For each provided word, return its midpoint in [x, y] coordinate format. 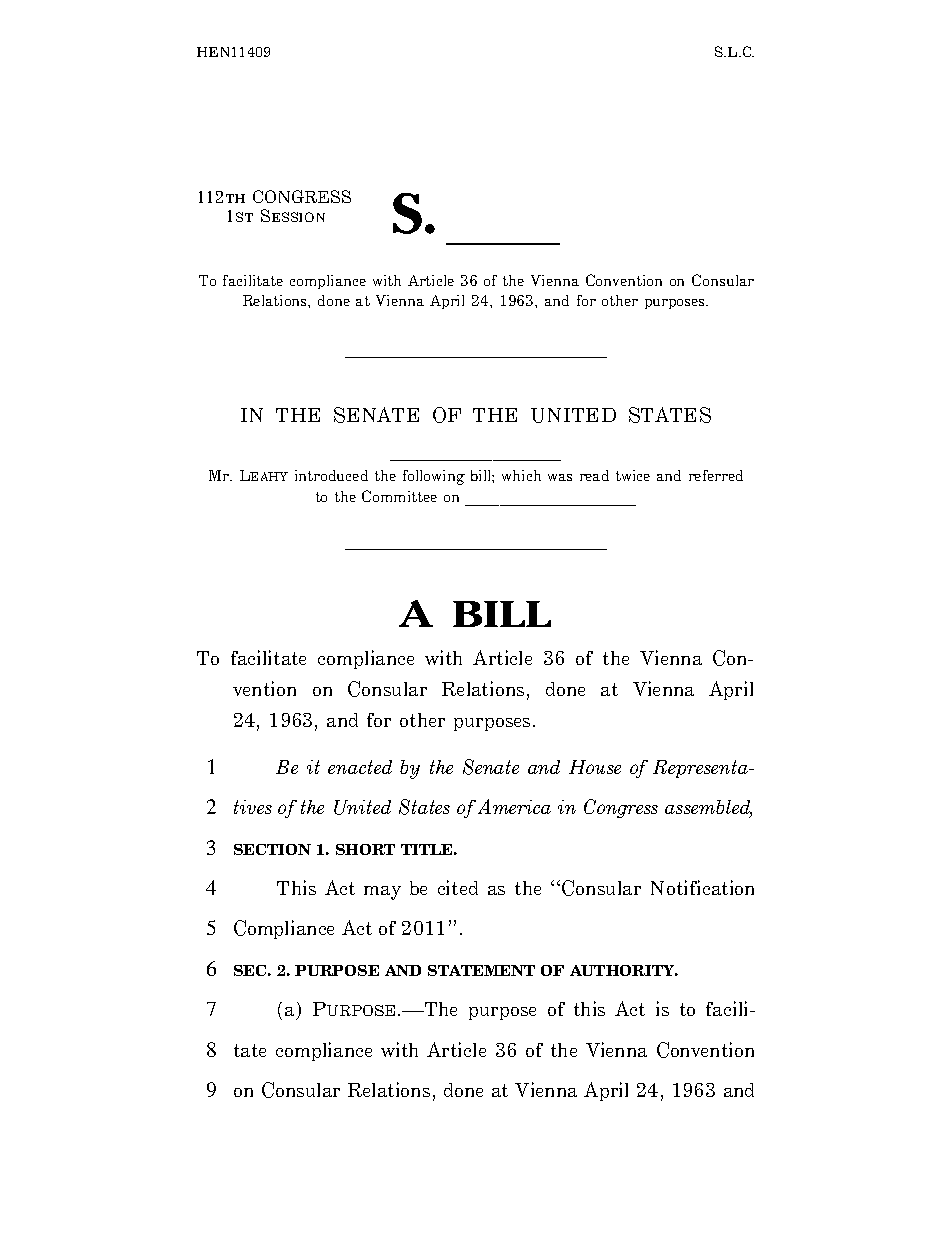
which [521, 475]
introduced [331, 475]
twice [633, 475]
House [595, 767]
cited [458, 887]
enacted [360, 767]
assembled [708, 808]
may [382, 893]
